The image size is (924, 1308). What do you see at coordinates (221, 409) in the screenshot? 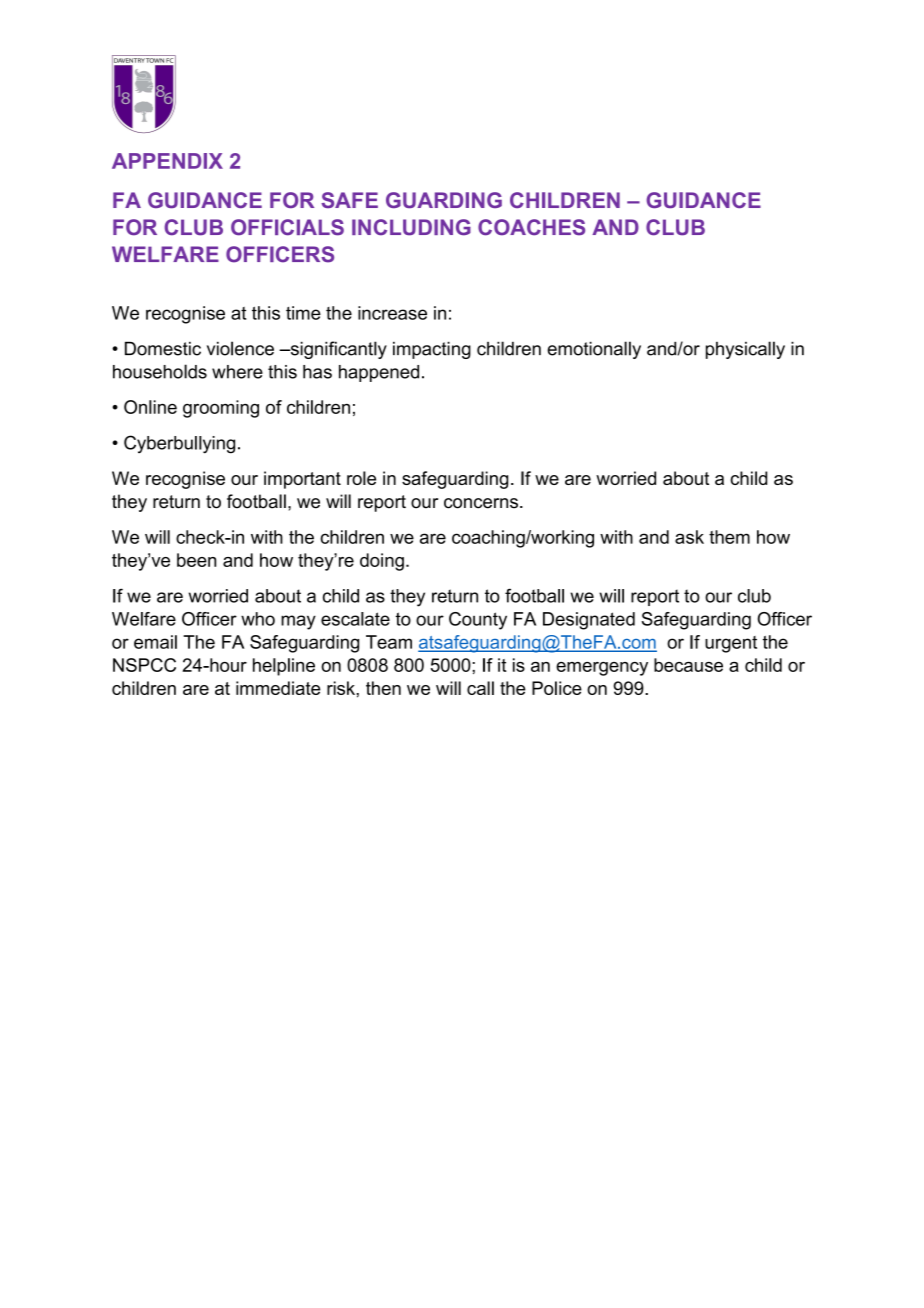
I see `grooming` at bounding box center [221, 409].
